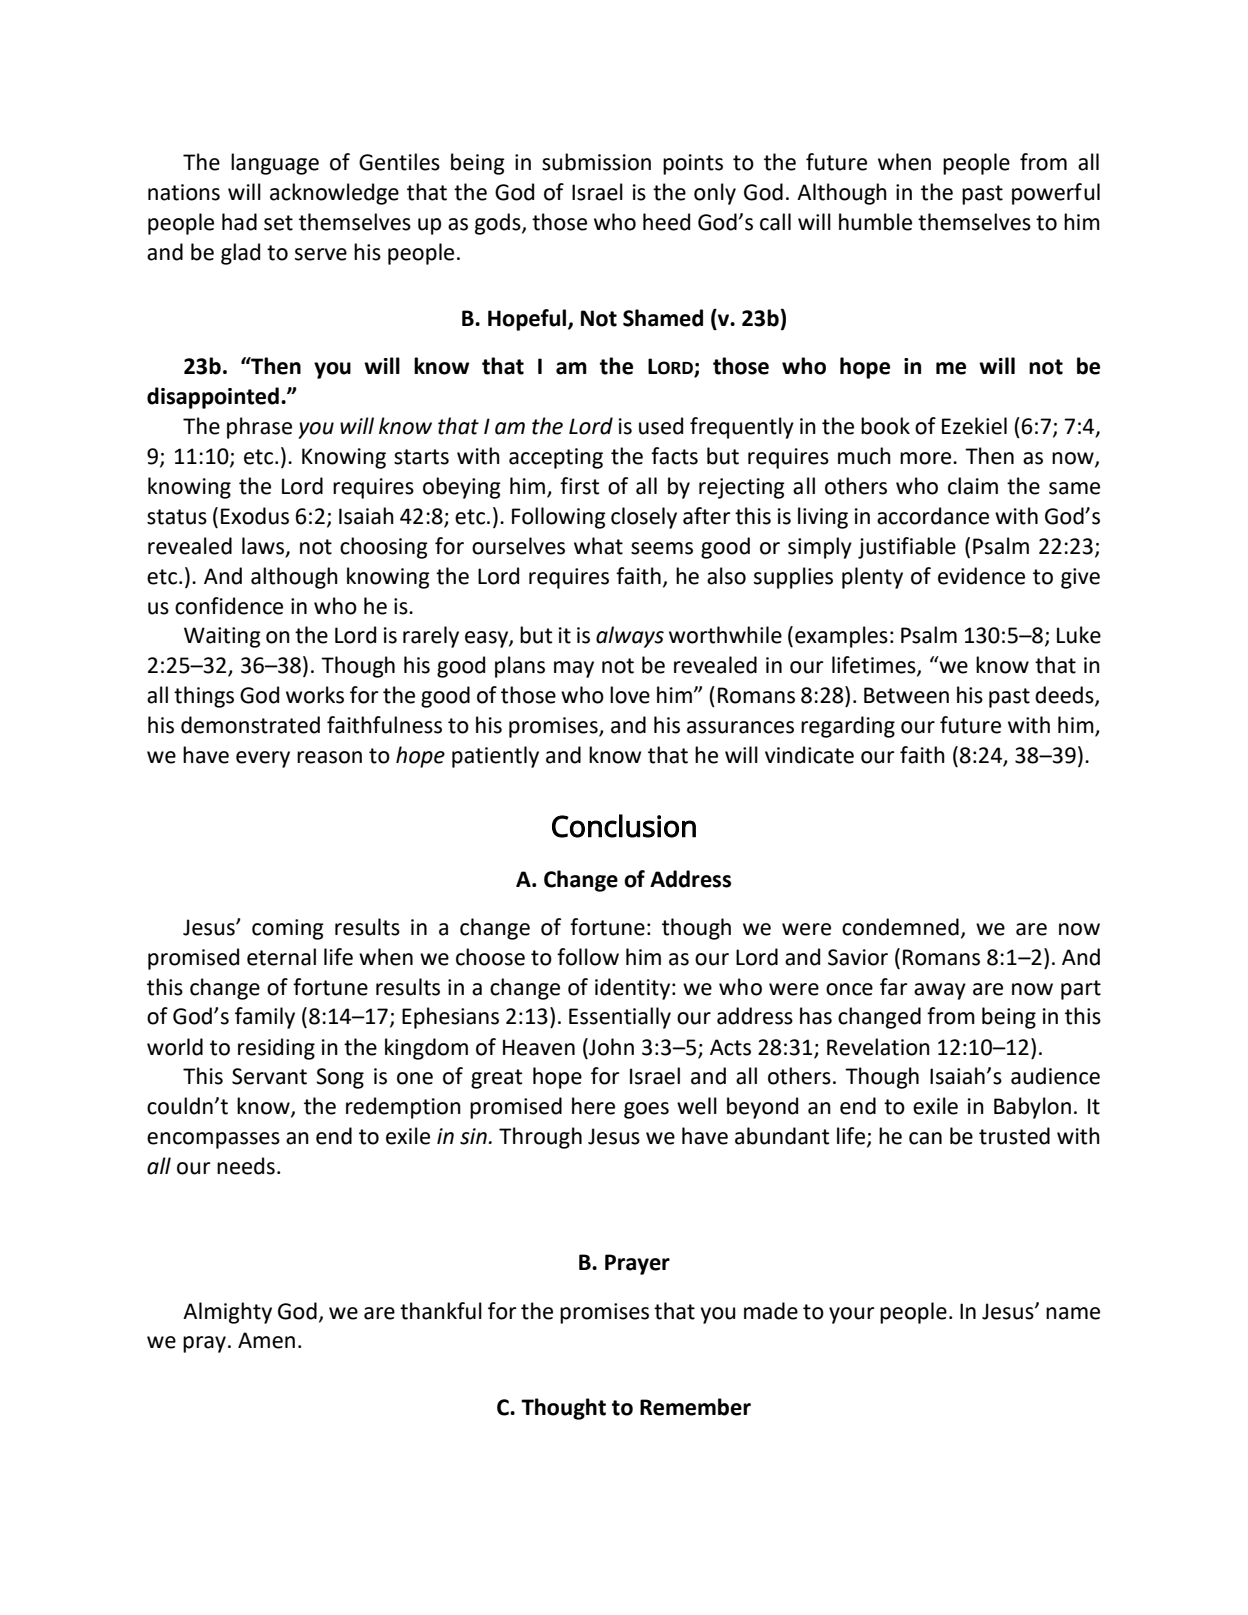 This screenshot has width=1248, height=1615. I want to click on confidence, so click(229, 606).
